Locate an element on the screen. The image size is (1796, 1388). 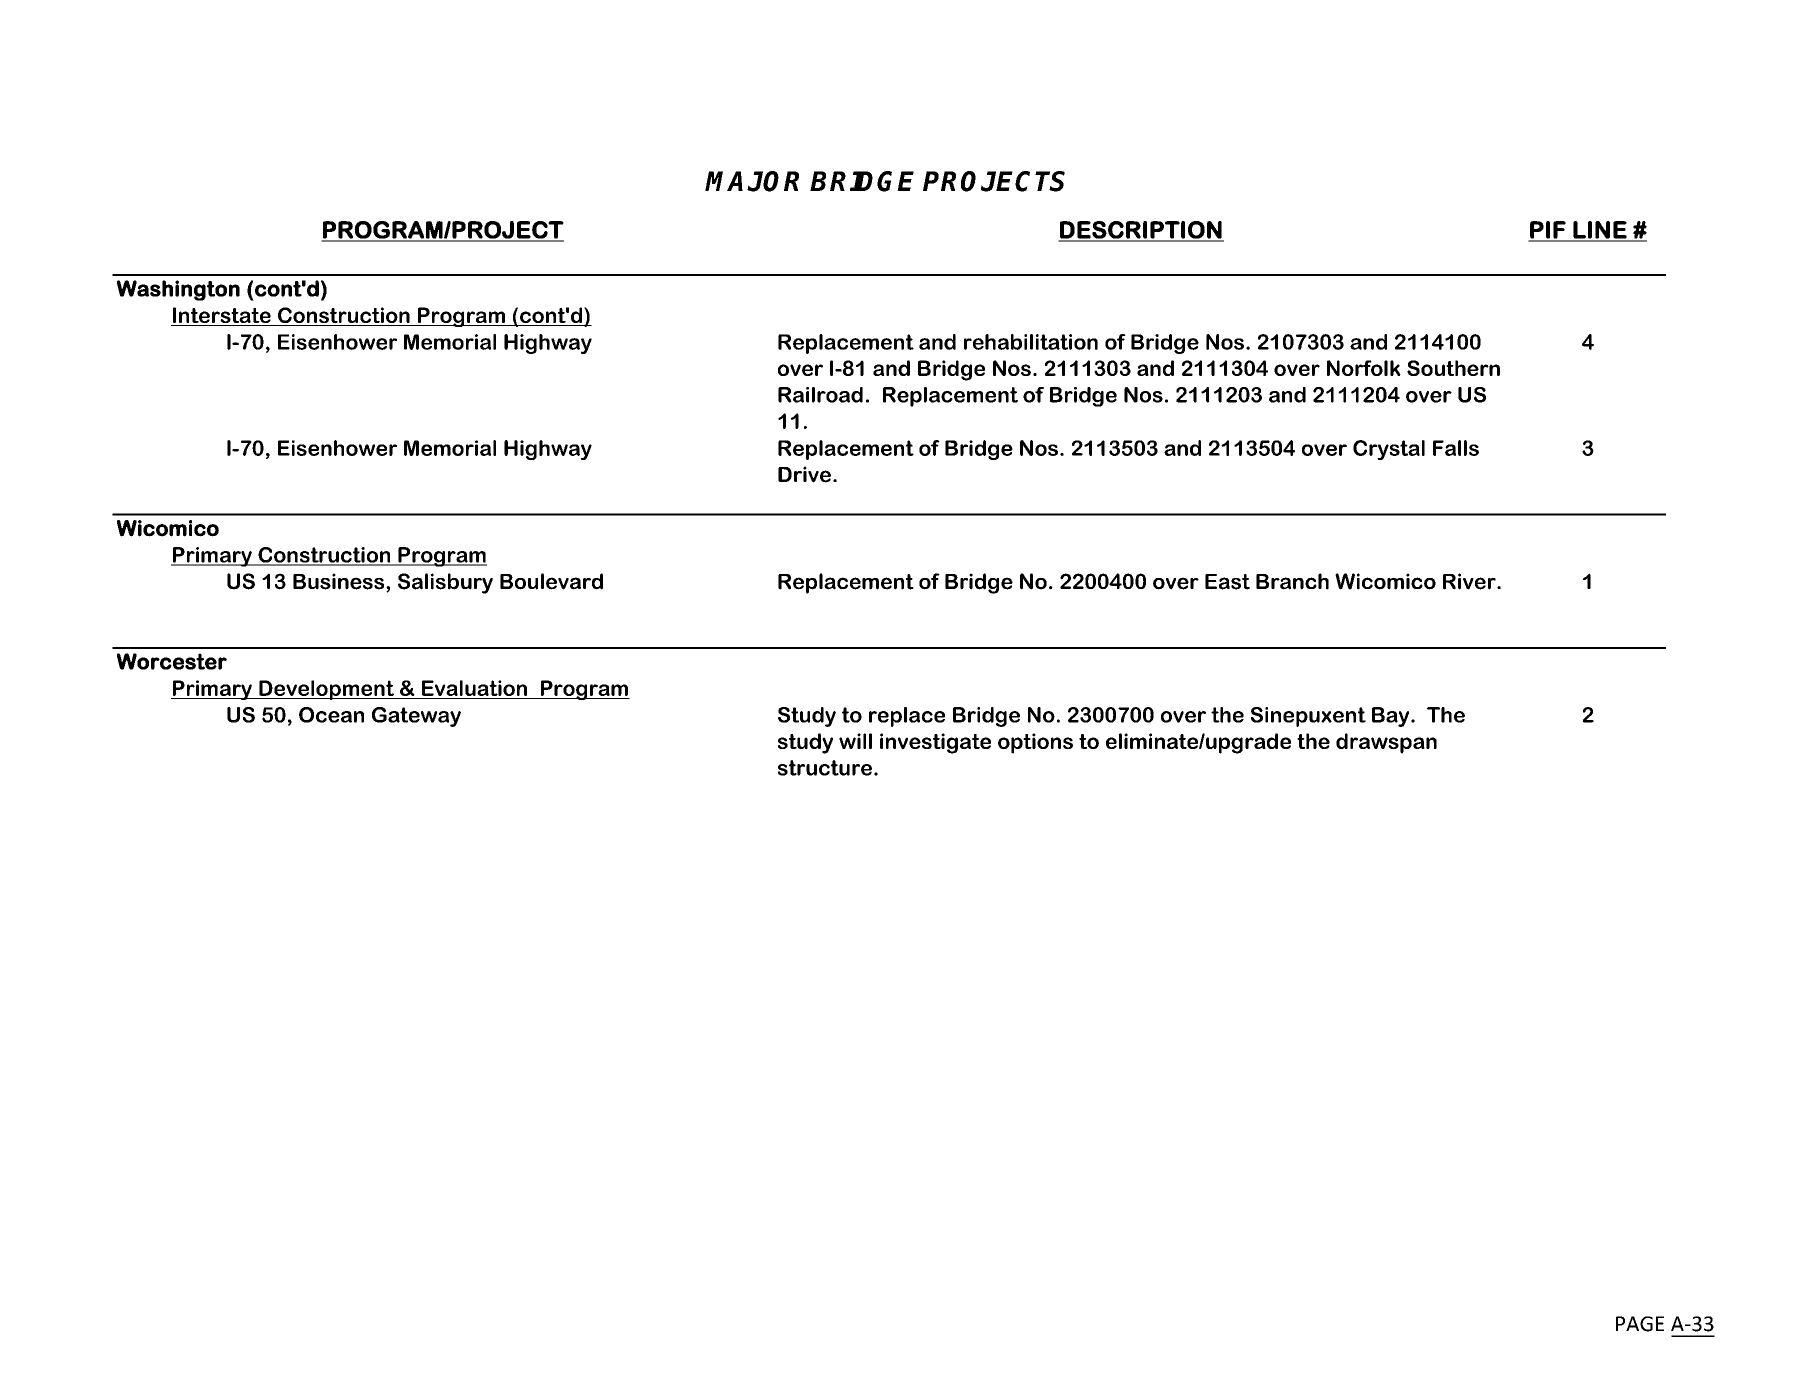
LINE is located at coordinates (1600, 231).
